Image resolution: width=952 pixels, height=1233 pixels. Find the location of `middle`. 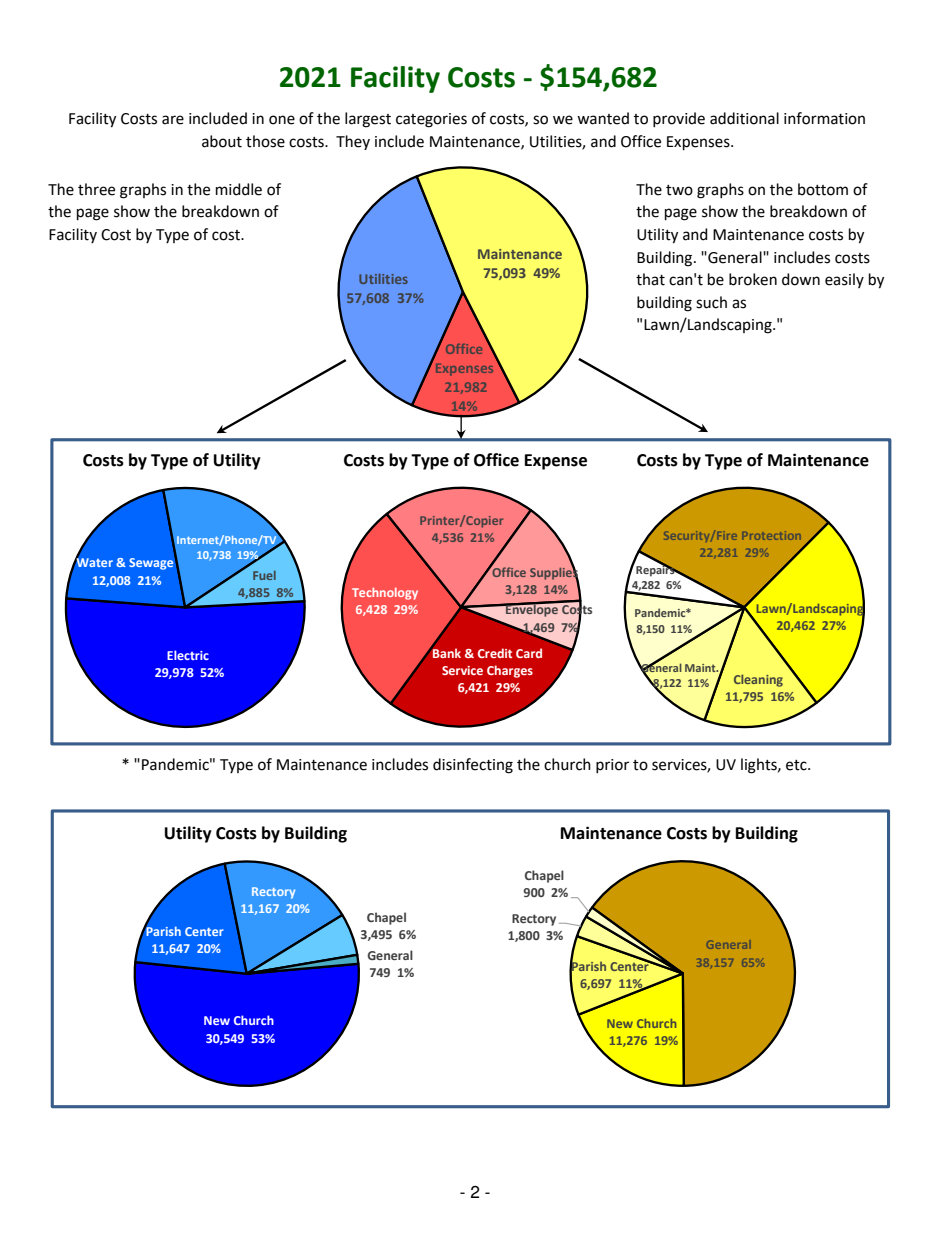

middle is located at coordinates (239, 189).
